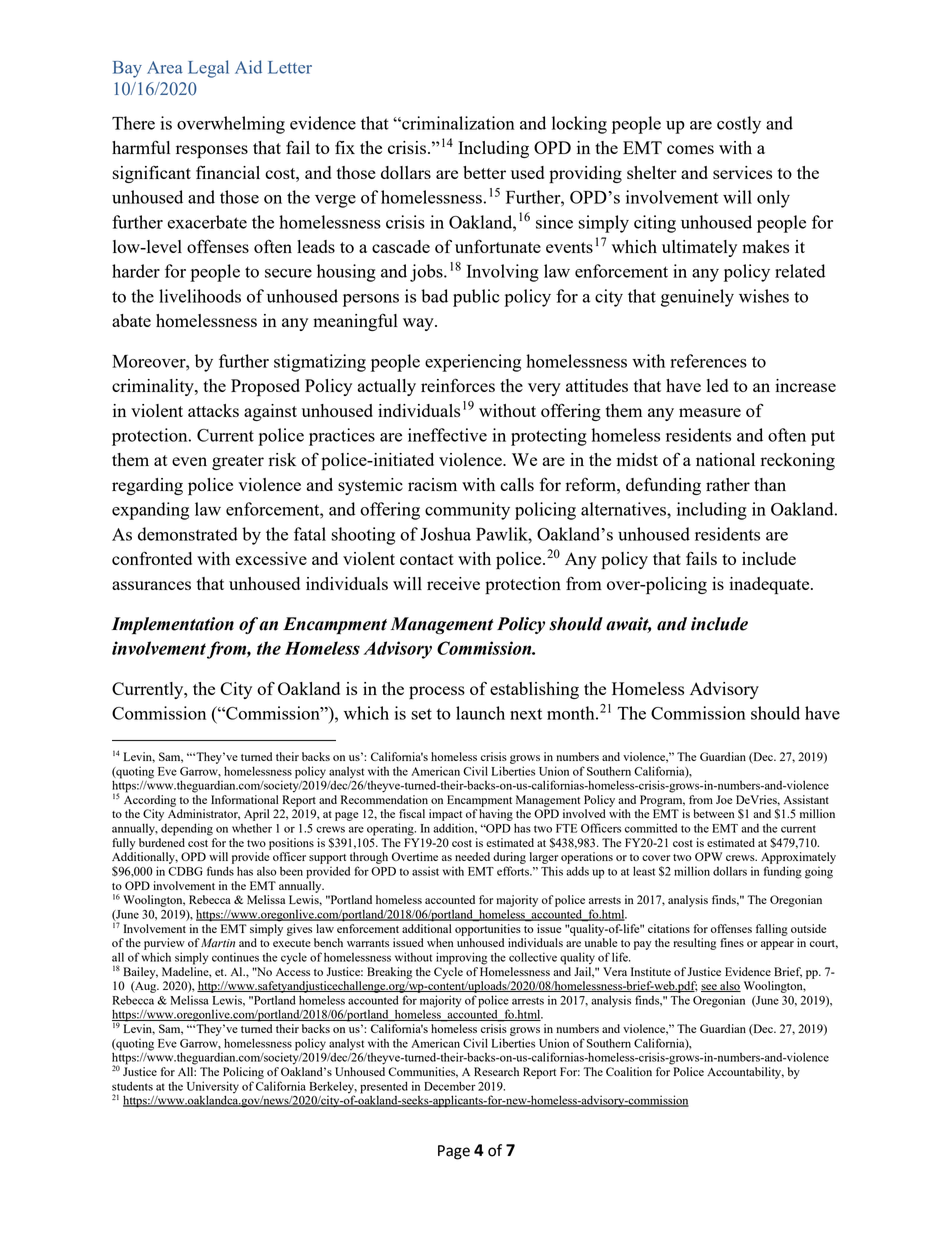  What do you see at coordinates (770, 586) in the page?
I see `inadequate` at bounding box center [770, 586].
